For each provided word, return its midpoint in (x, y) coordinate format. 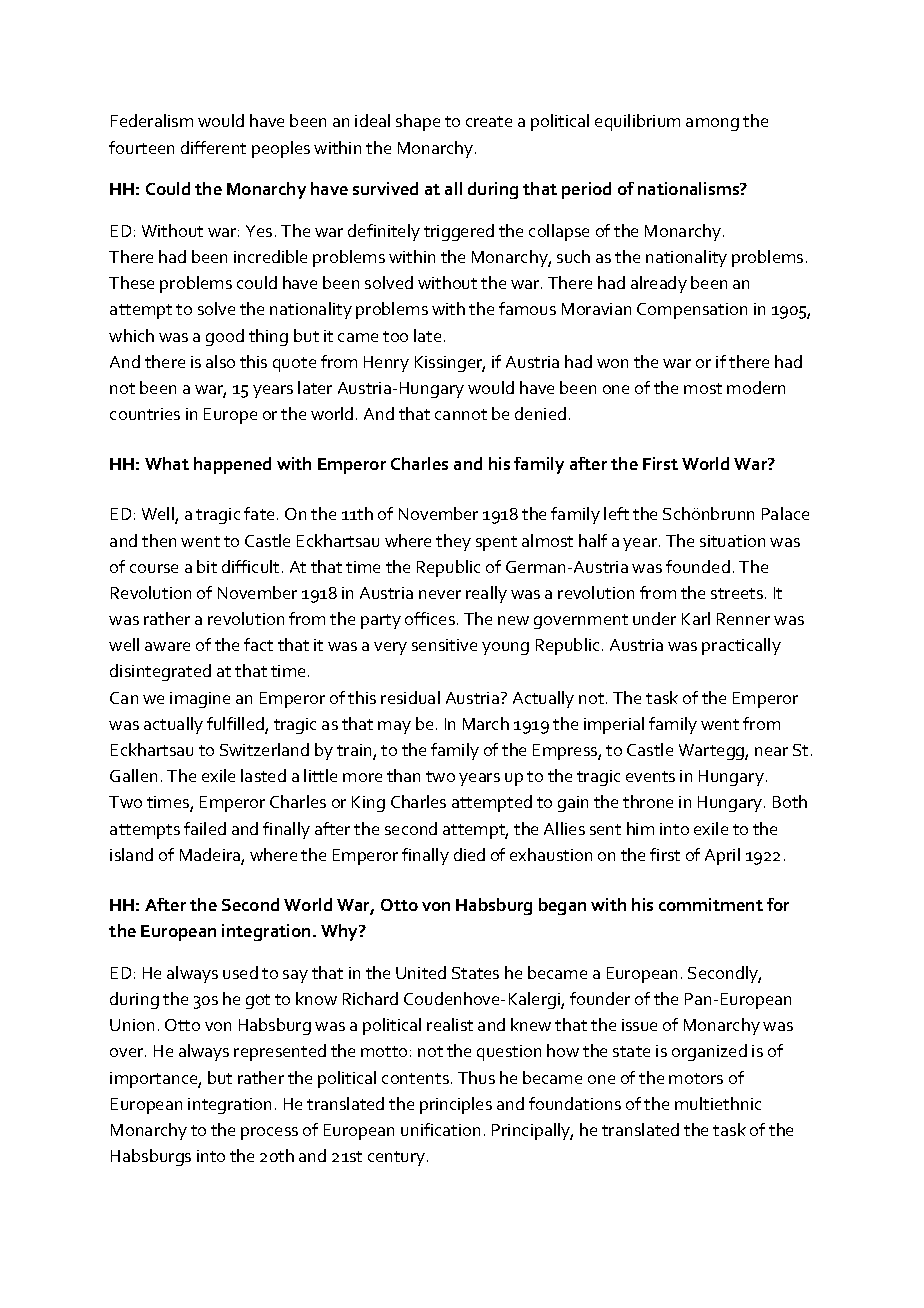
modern (756, 387)
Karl (696, 618)
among (712, 124)
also (220, 361)
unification (440, 1129)
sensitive (444, 645)
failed (205, 828)
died (469, 854)
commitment (711, 904)
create (489, 121)
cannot (461, 414)
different (213, 147)
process (269, 1133)
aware (167, 646)
